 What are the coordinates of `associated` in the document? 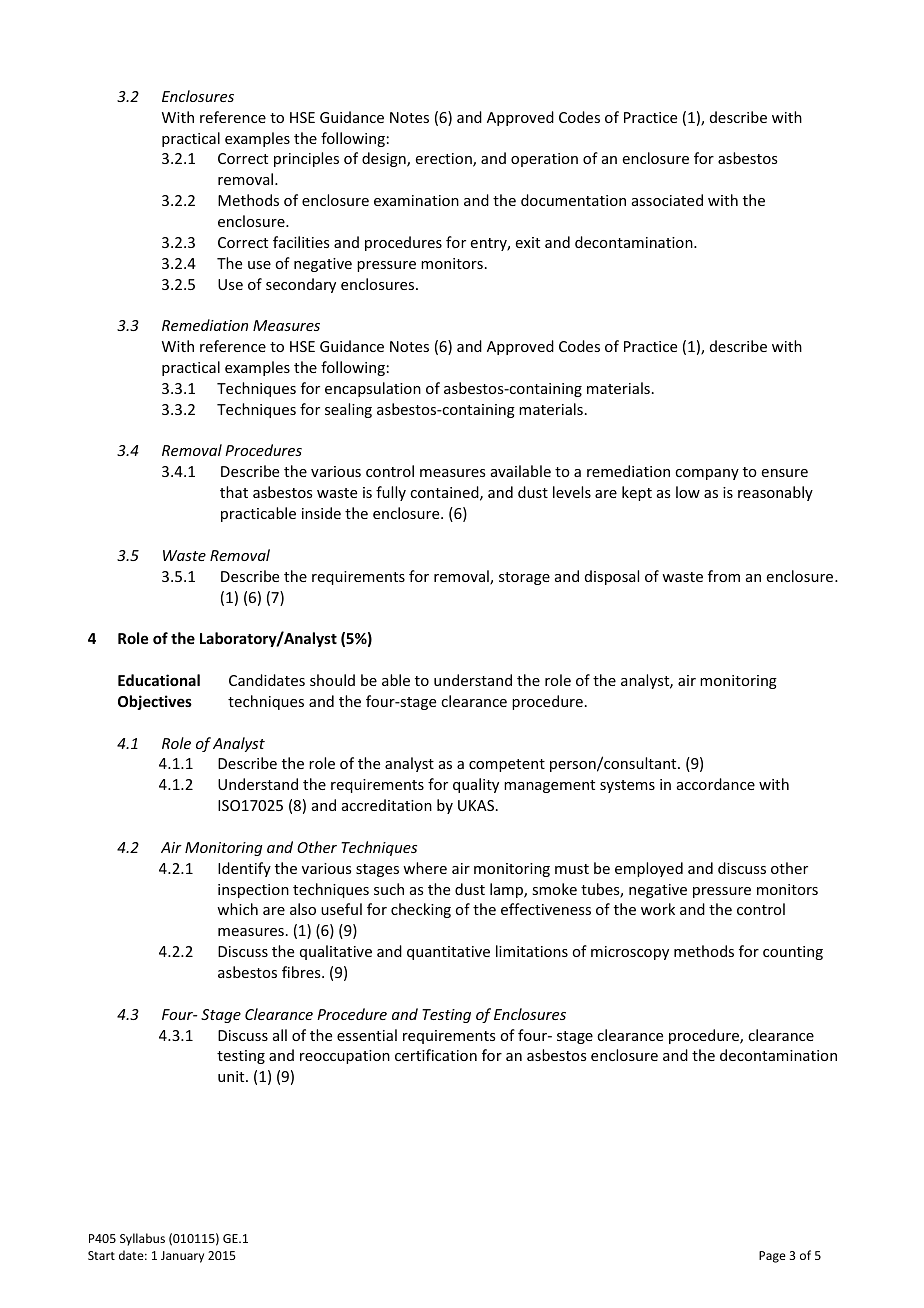 It's located at (667, 200).
